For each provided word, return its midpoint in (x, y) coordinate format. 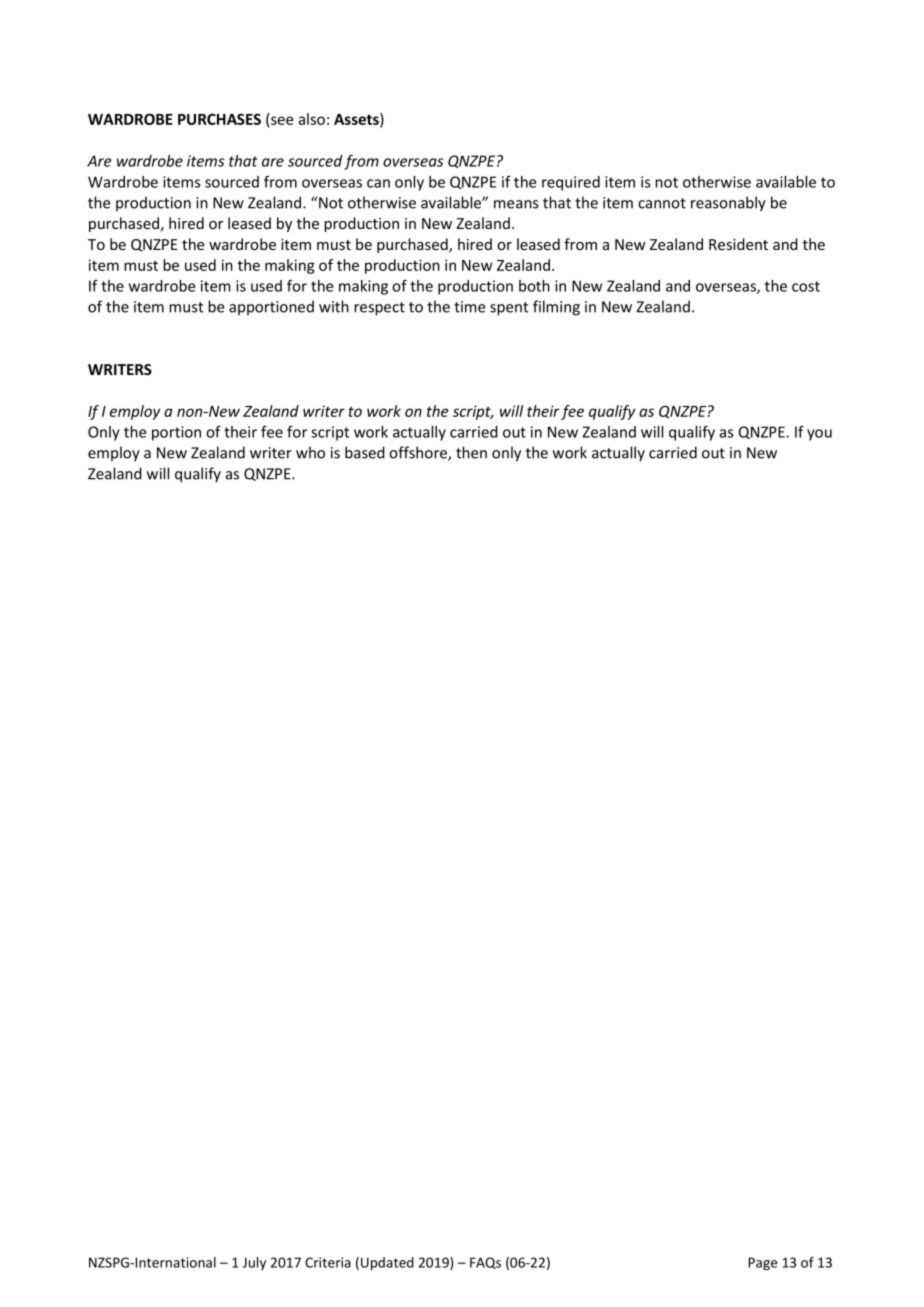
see (281, 122)
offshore (419, 453)
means (516, 204)
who (310, 452)
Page (762, 1264)
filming (556, 308)
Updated (387, 1264)
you (819, 435)
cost (806, 286)
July (254, 1263)
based (365, 452)
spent (509, 309)
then (471, 452)
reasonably (728, 204)
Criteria (328, 1262)
